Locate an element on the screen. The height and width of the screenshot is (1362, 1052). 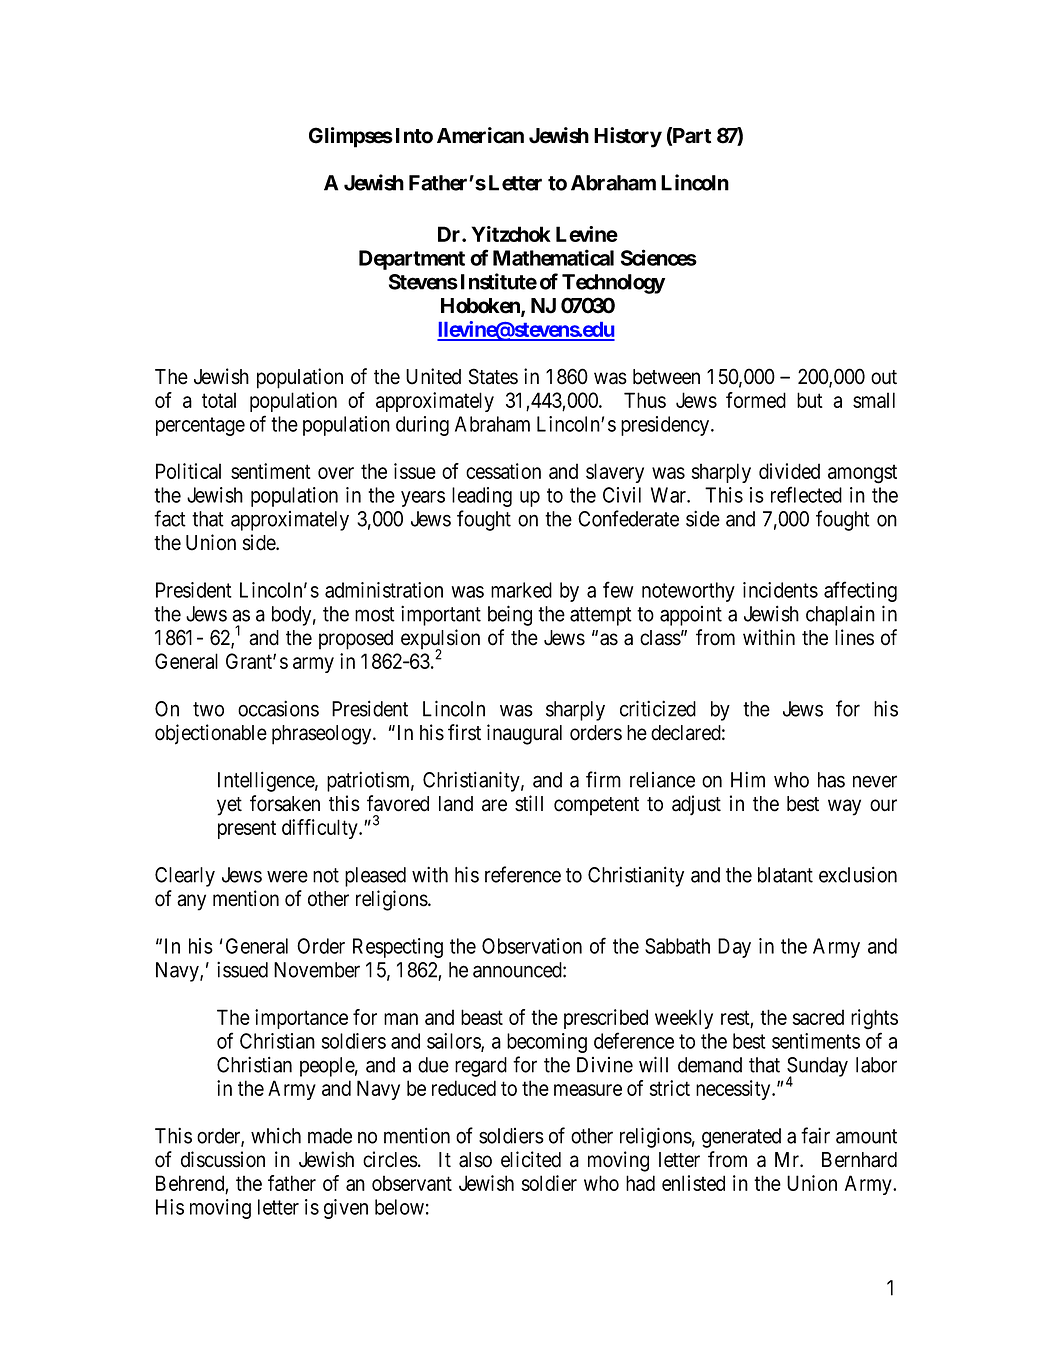
History is located at coordinates (628, 137).
